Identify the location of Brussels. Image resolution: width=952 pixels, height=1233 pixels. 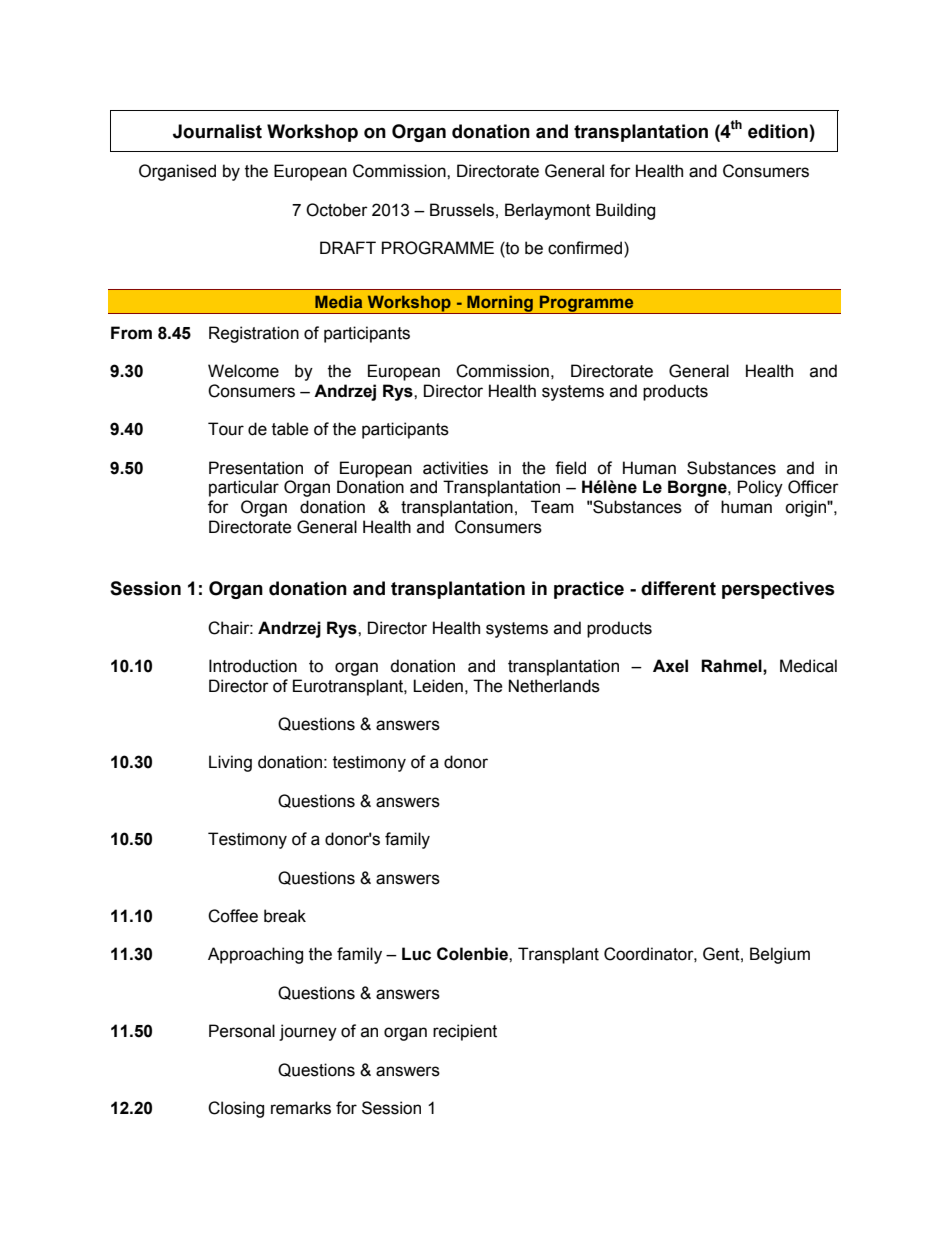
(462, 210).
